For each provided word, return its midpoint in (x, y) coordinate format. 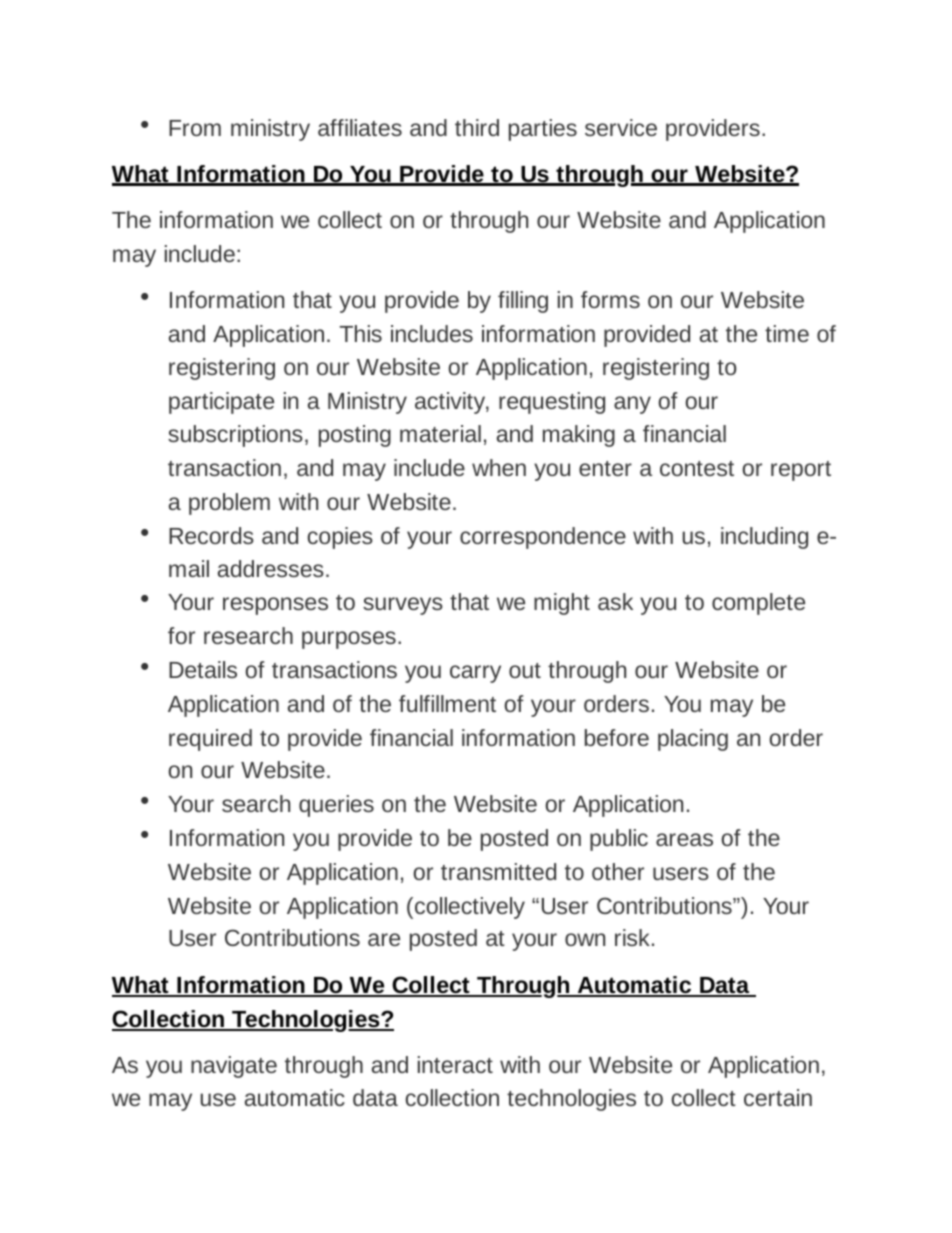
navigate (234, 1067)
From (195, 128)
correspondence (543, 538)
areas (684, 839)
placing (693, 740)
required (210, 740)
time (787, 333)
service (621, 127)
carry (475, 674)
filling (523, 302)
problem (229, 504)
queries (336, 806)
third (477, 127)
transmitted (498, 871)
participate (221, 403)
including (764, 538)
